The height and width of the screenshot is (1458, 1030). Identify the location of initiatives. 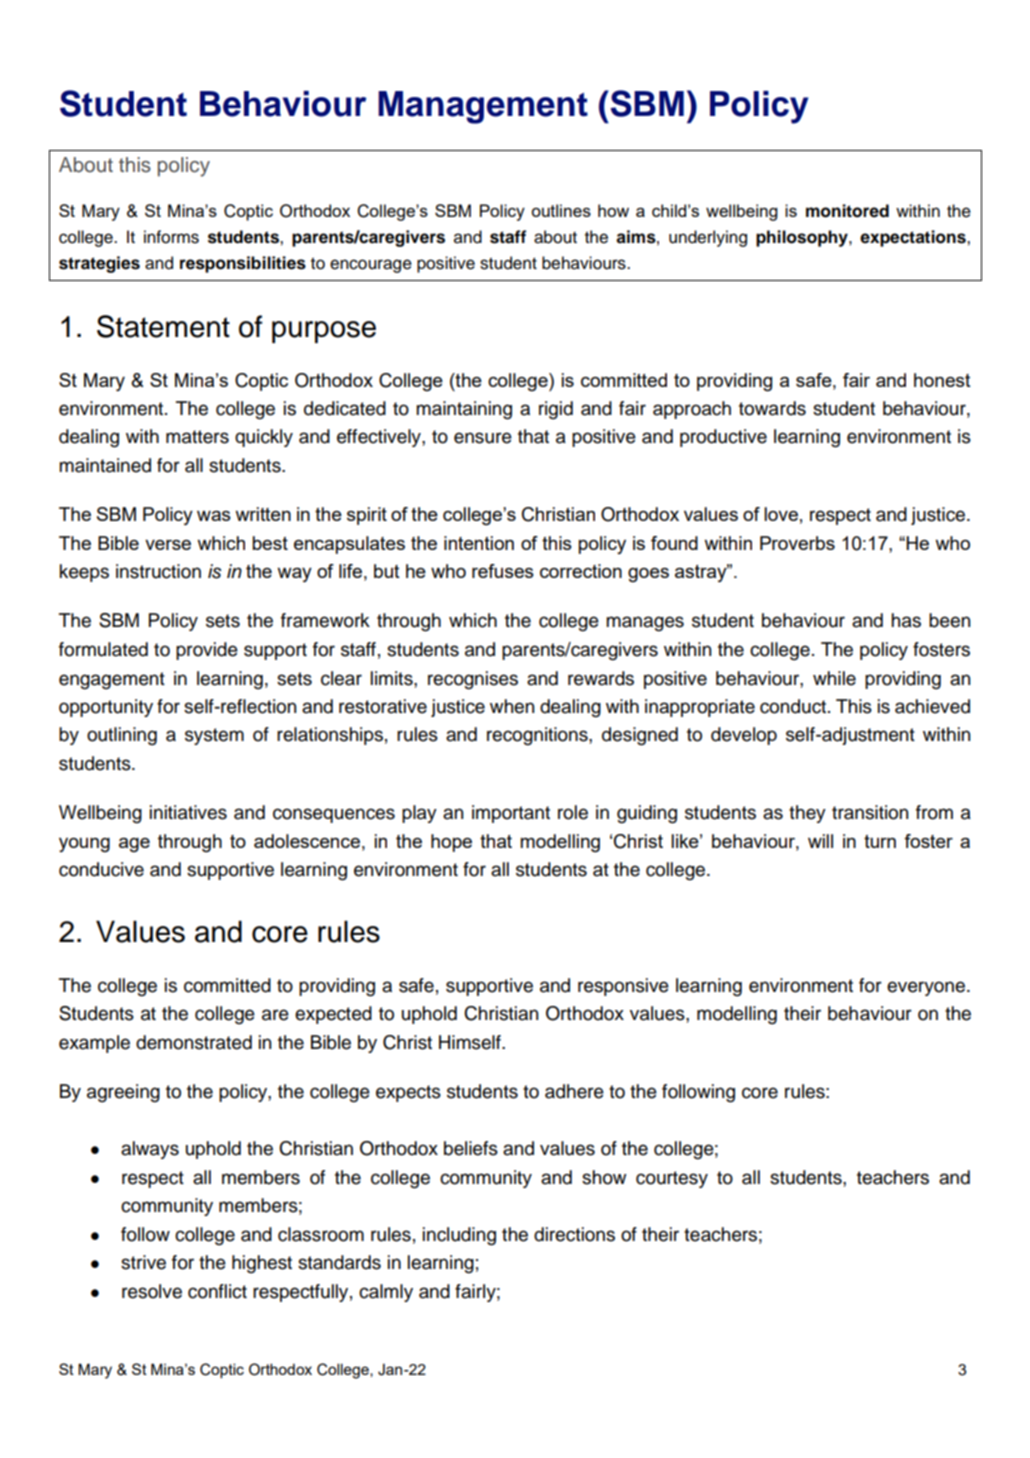
(188, 812).
